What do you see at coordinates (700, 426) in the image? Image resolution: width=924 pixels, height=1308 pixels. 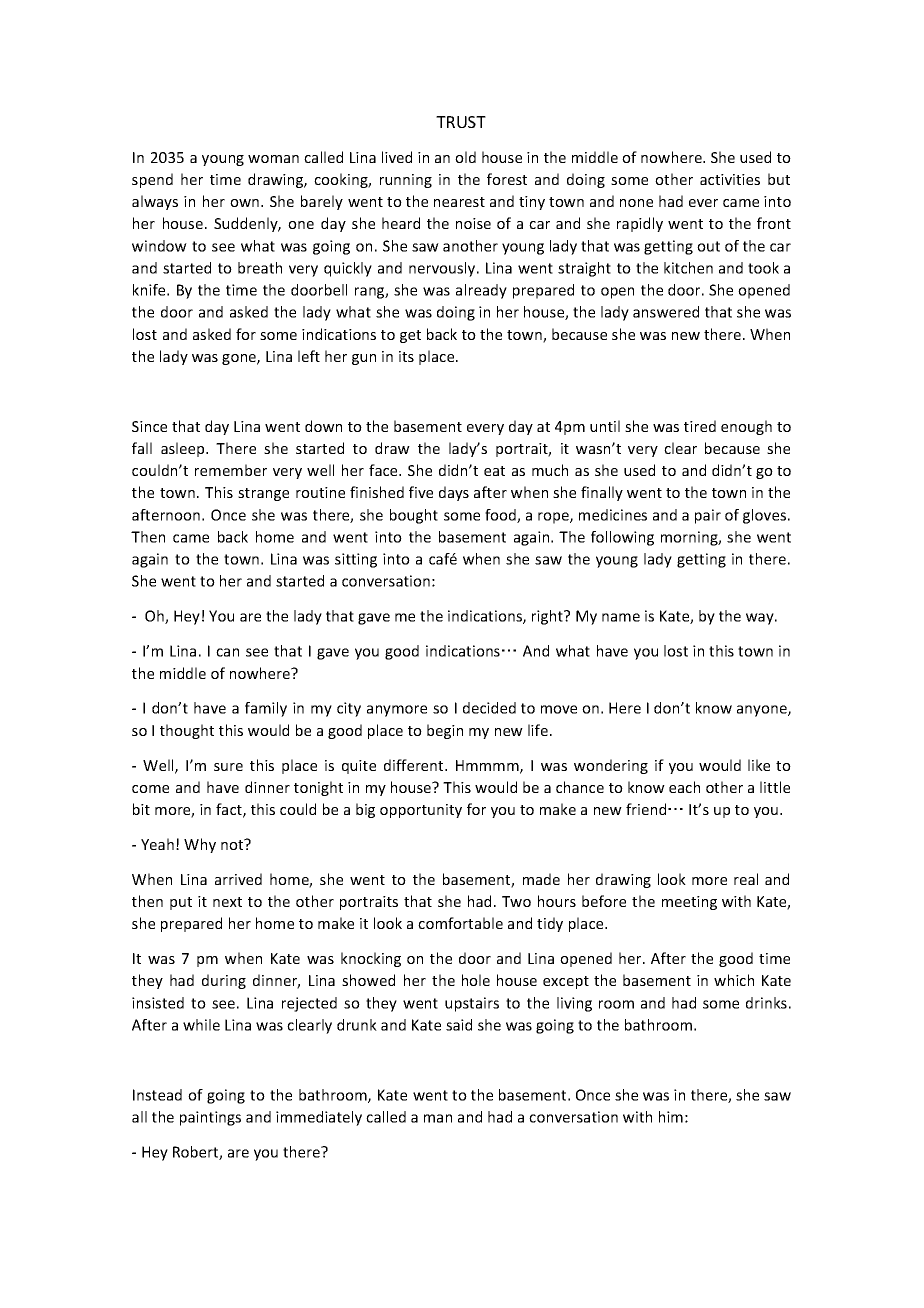 I see `tired` at bounding box center [700, 426].
